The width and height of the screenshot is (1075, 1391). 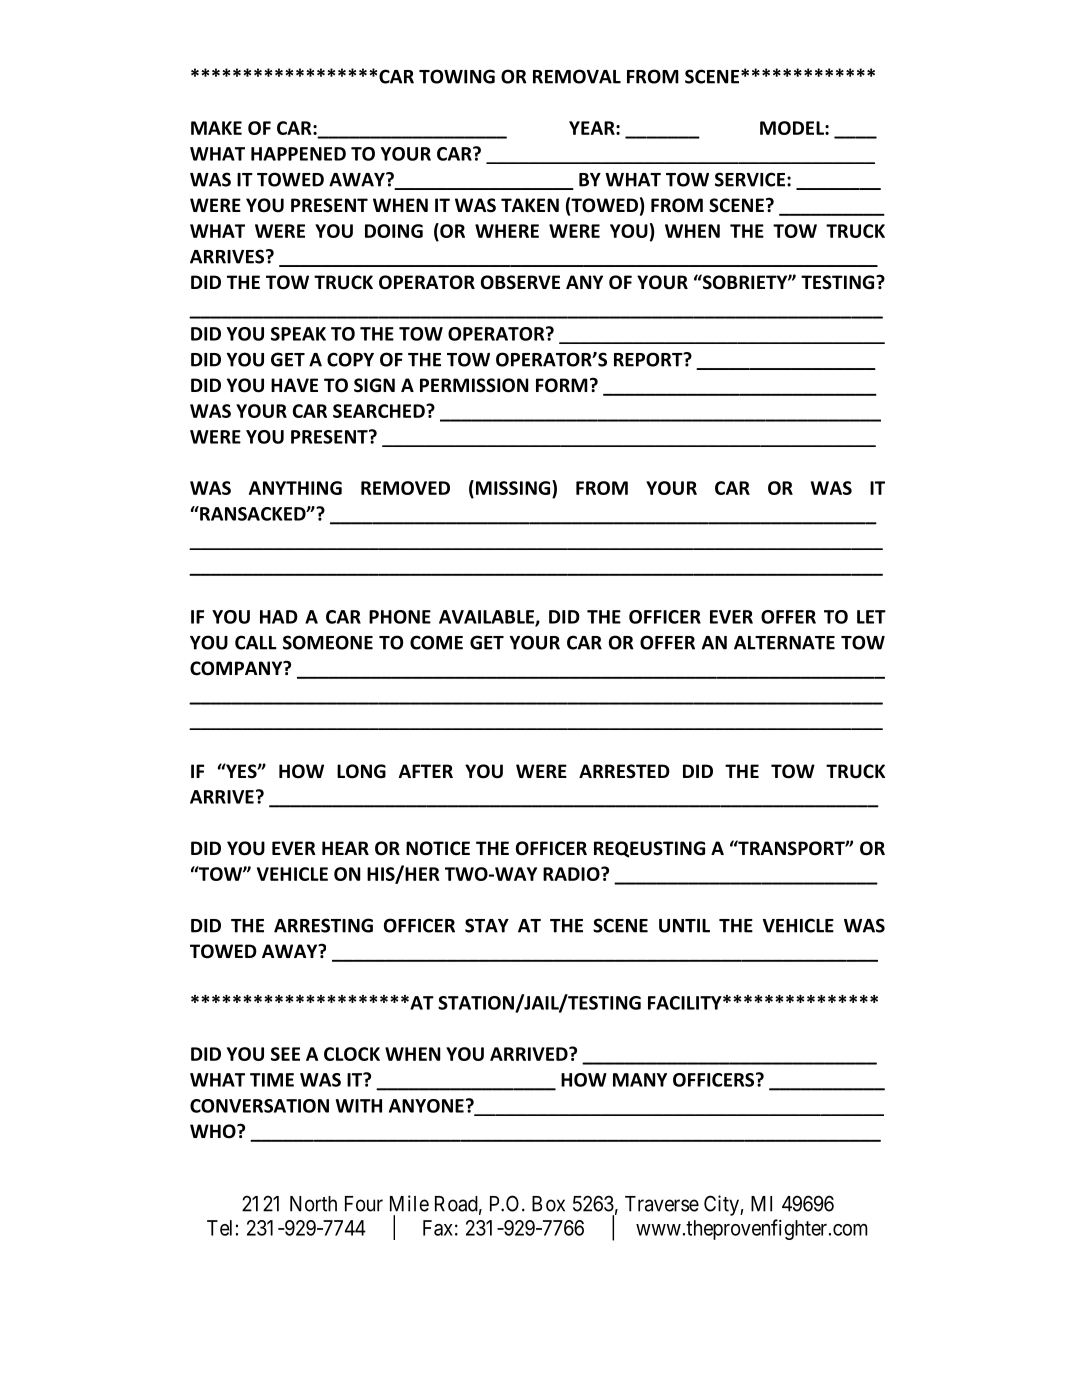 I want to click on North, so click(x=313, y=1204).
